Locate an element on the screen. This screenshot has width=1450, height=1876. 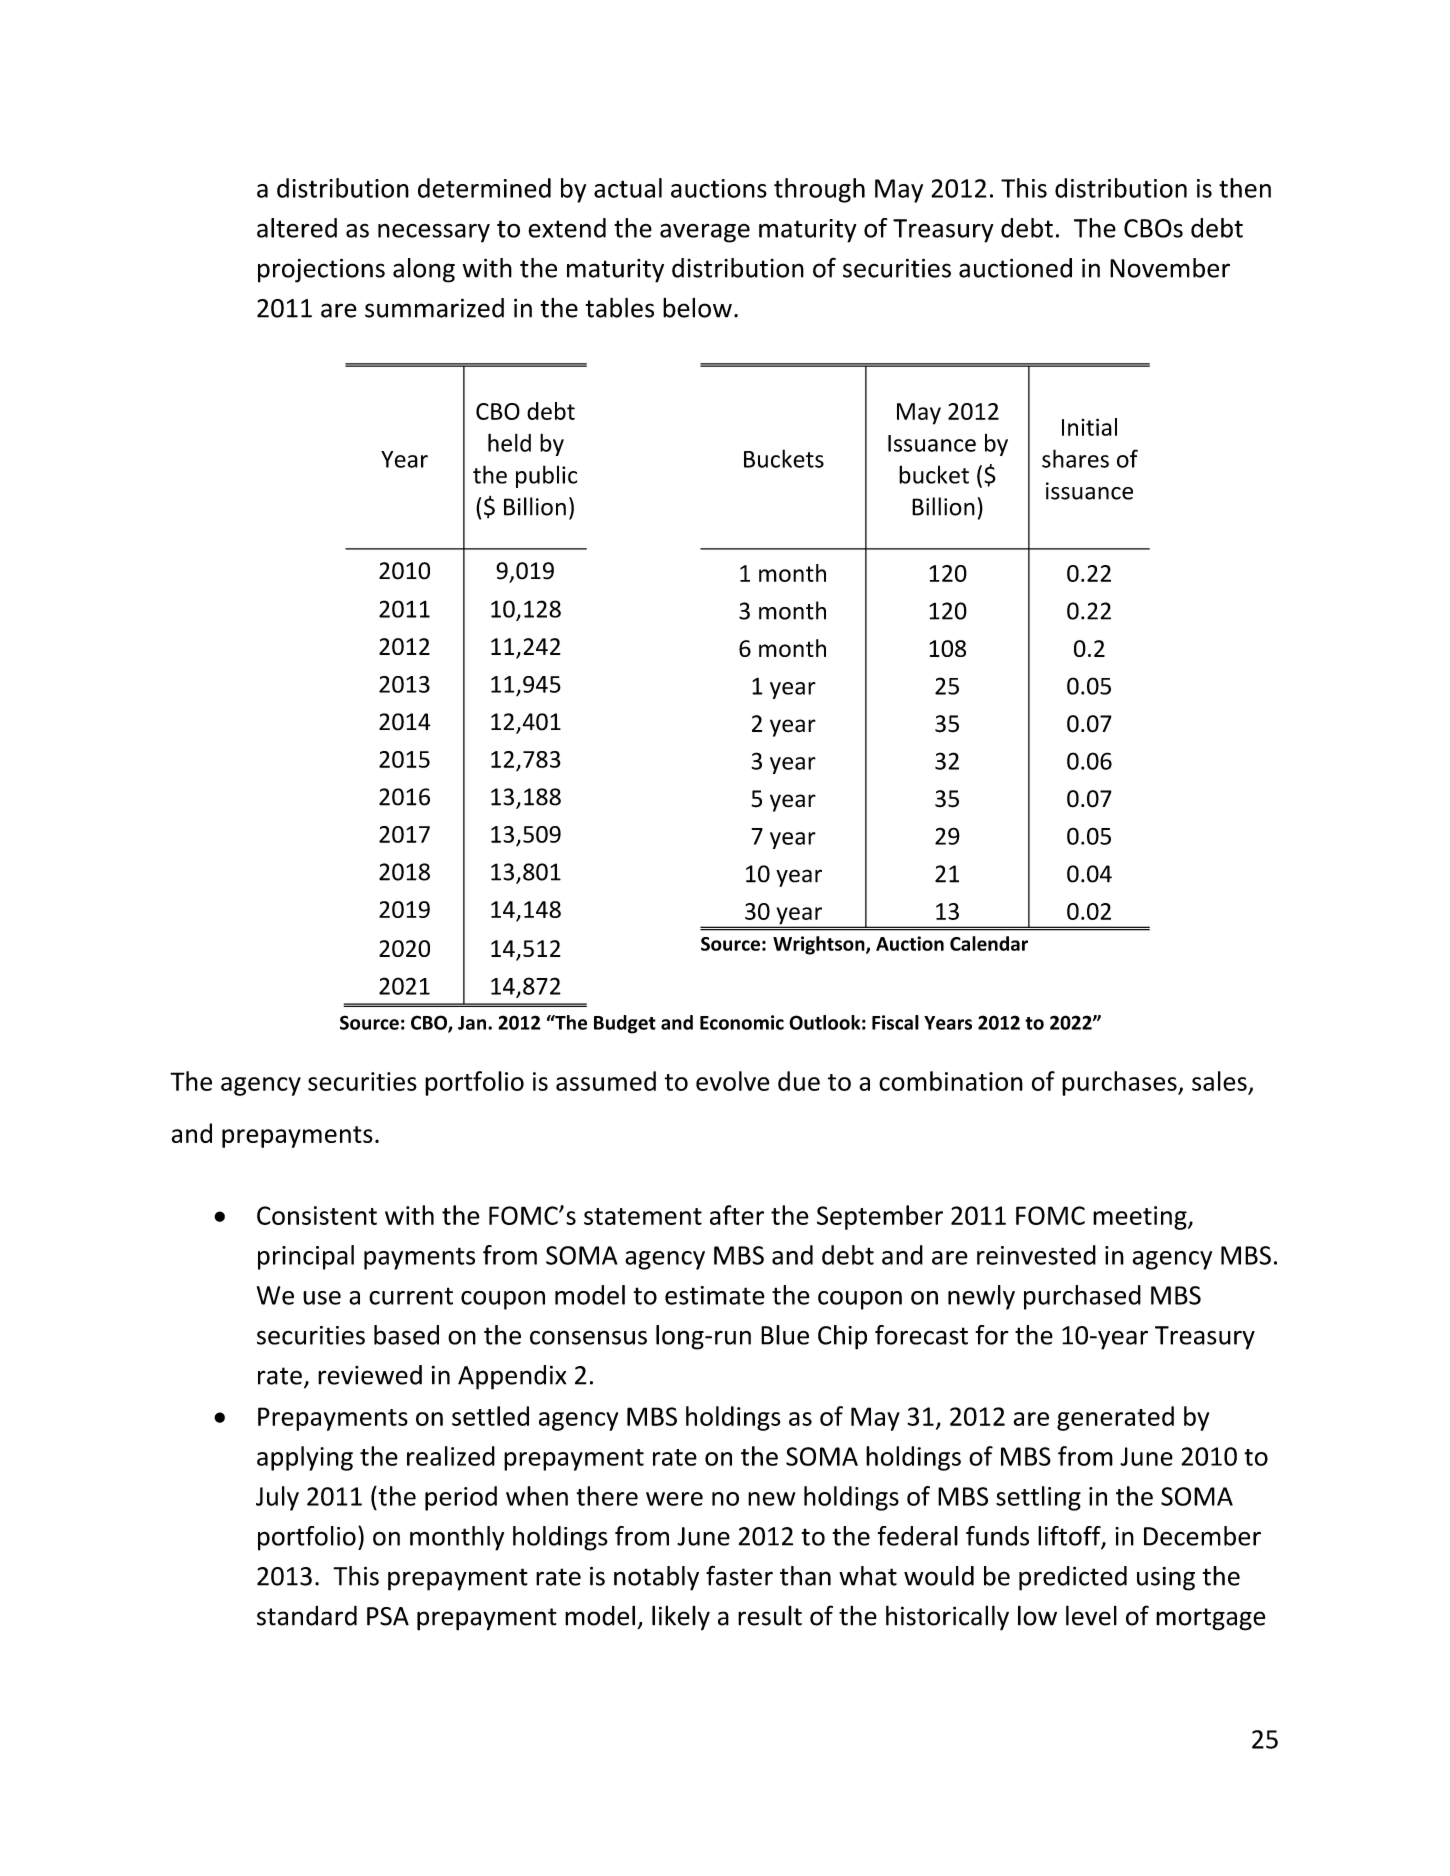
purchases is located at coordinates (1120, 1083).
